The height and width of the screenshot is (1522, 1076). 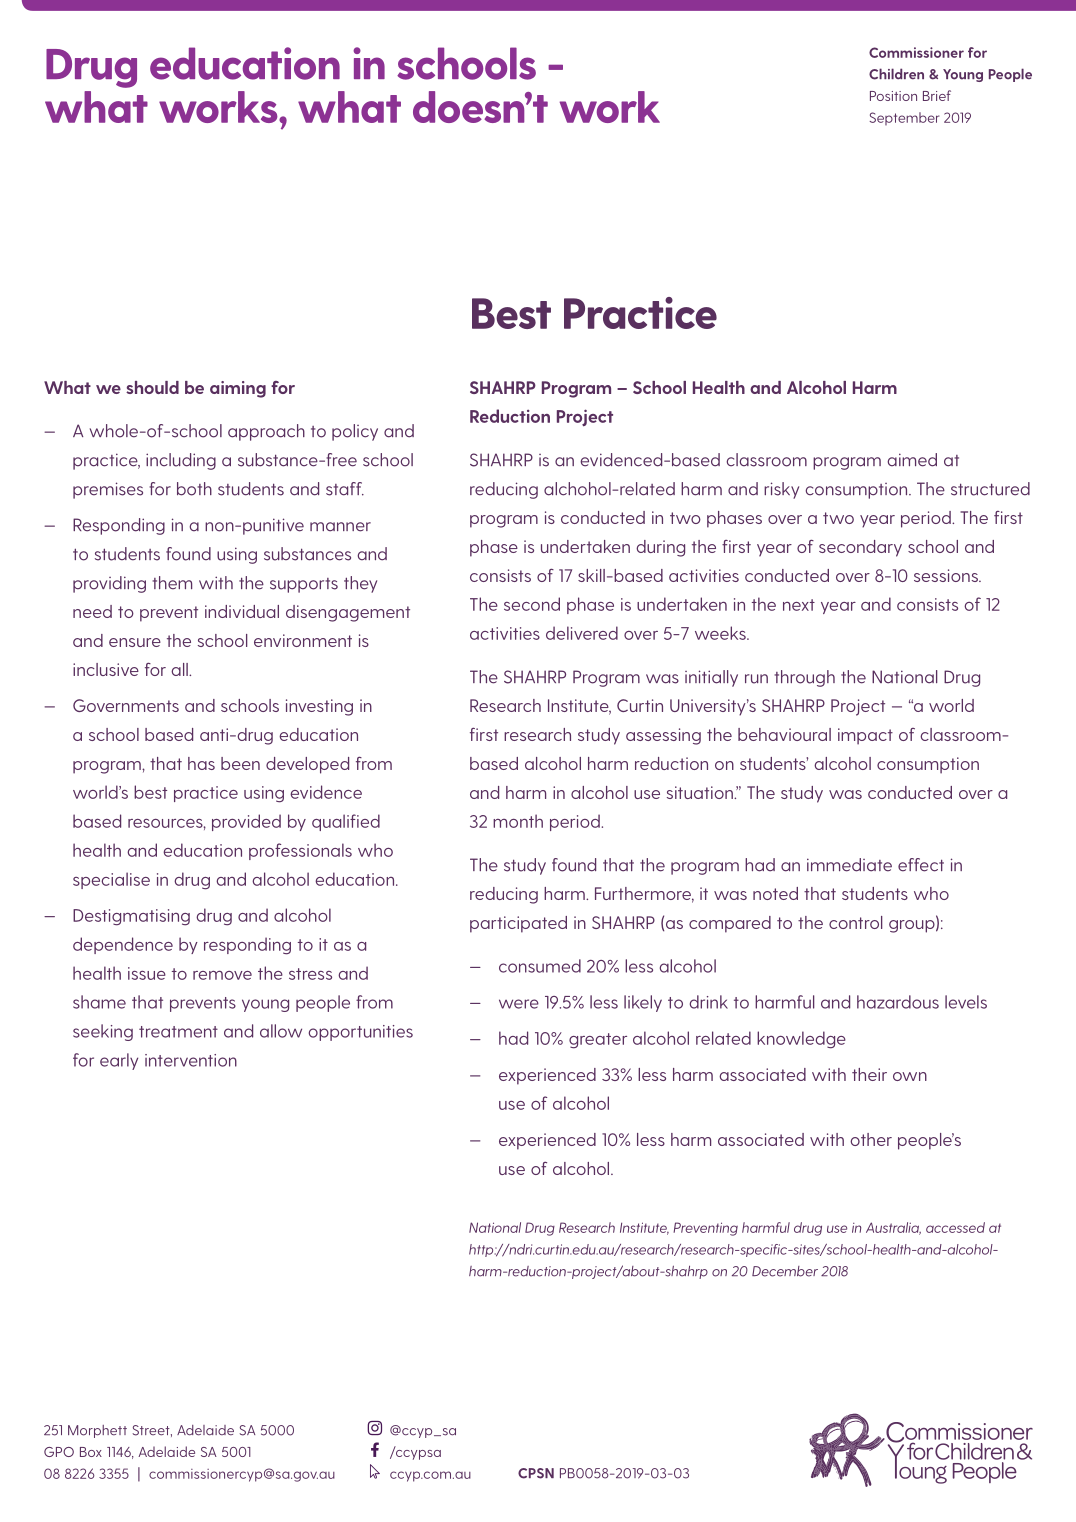 I want to click on Box, so click(x=91, y=1452).
